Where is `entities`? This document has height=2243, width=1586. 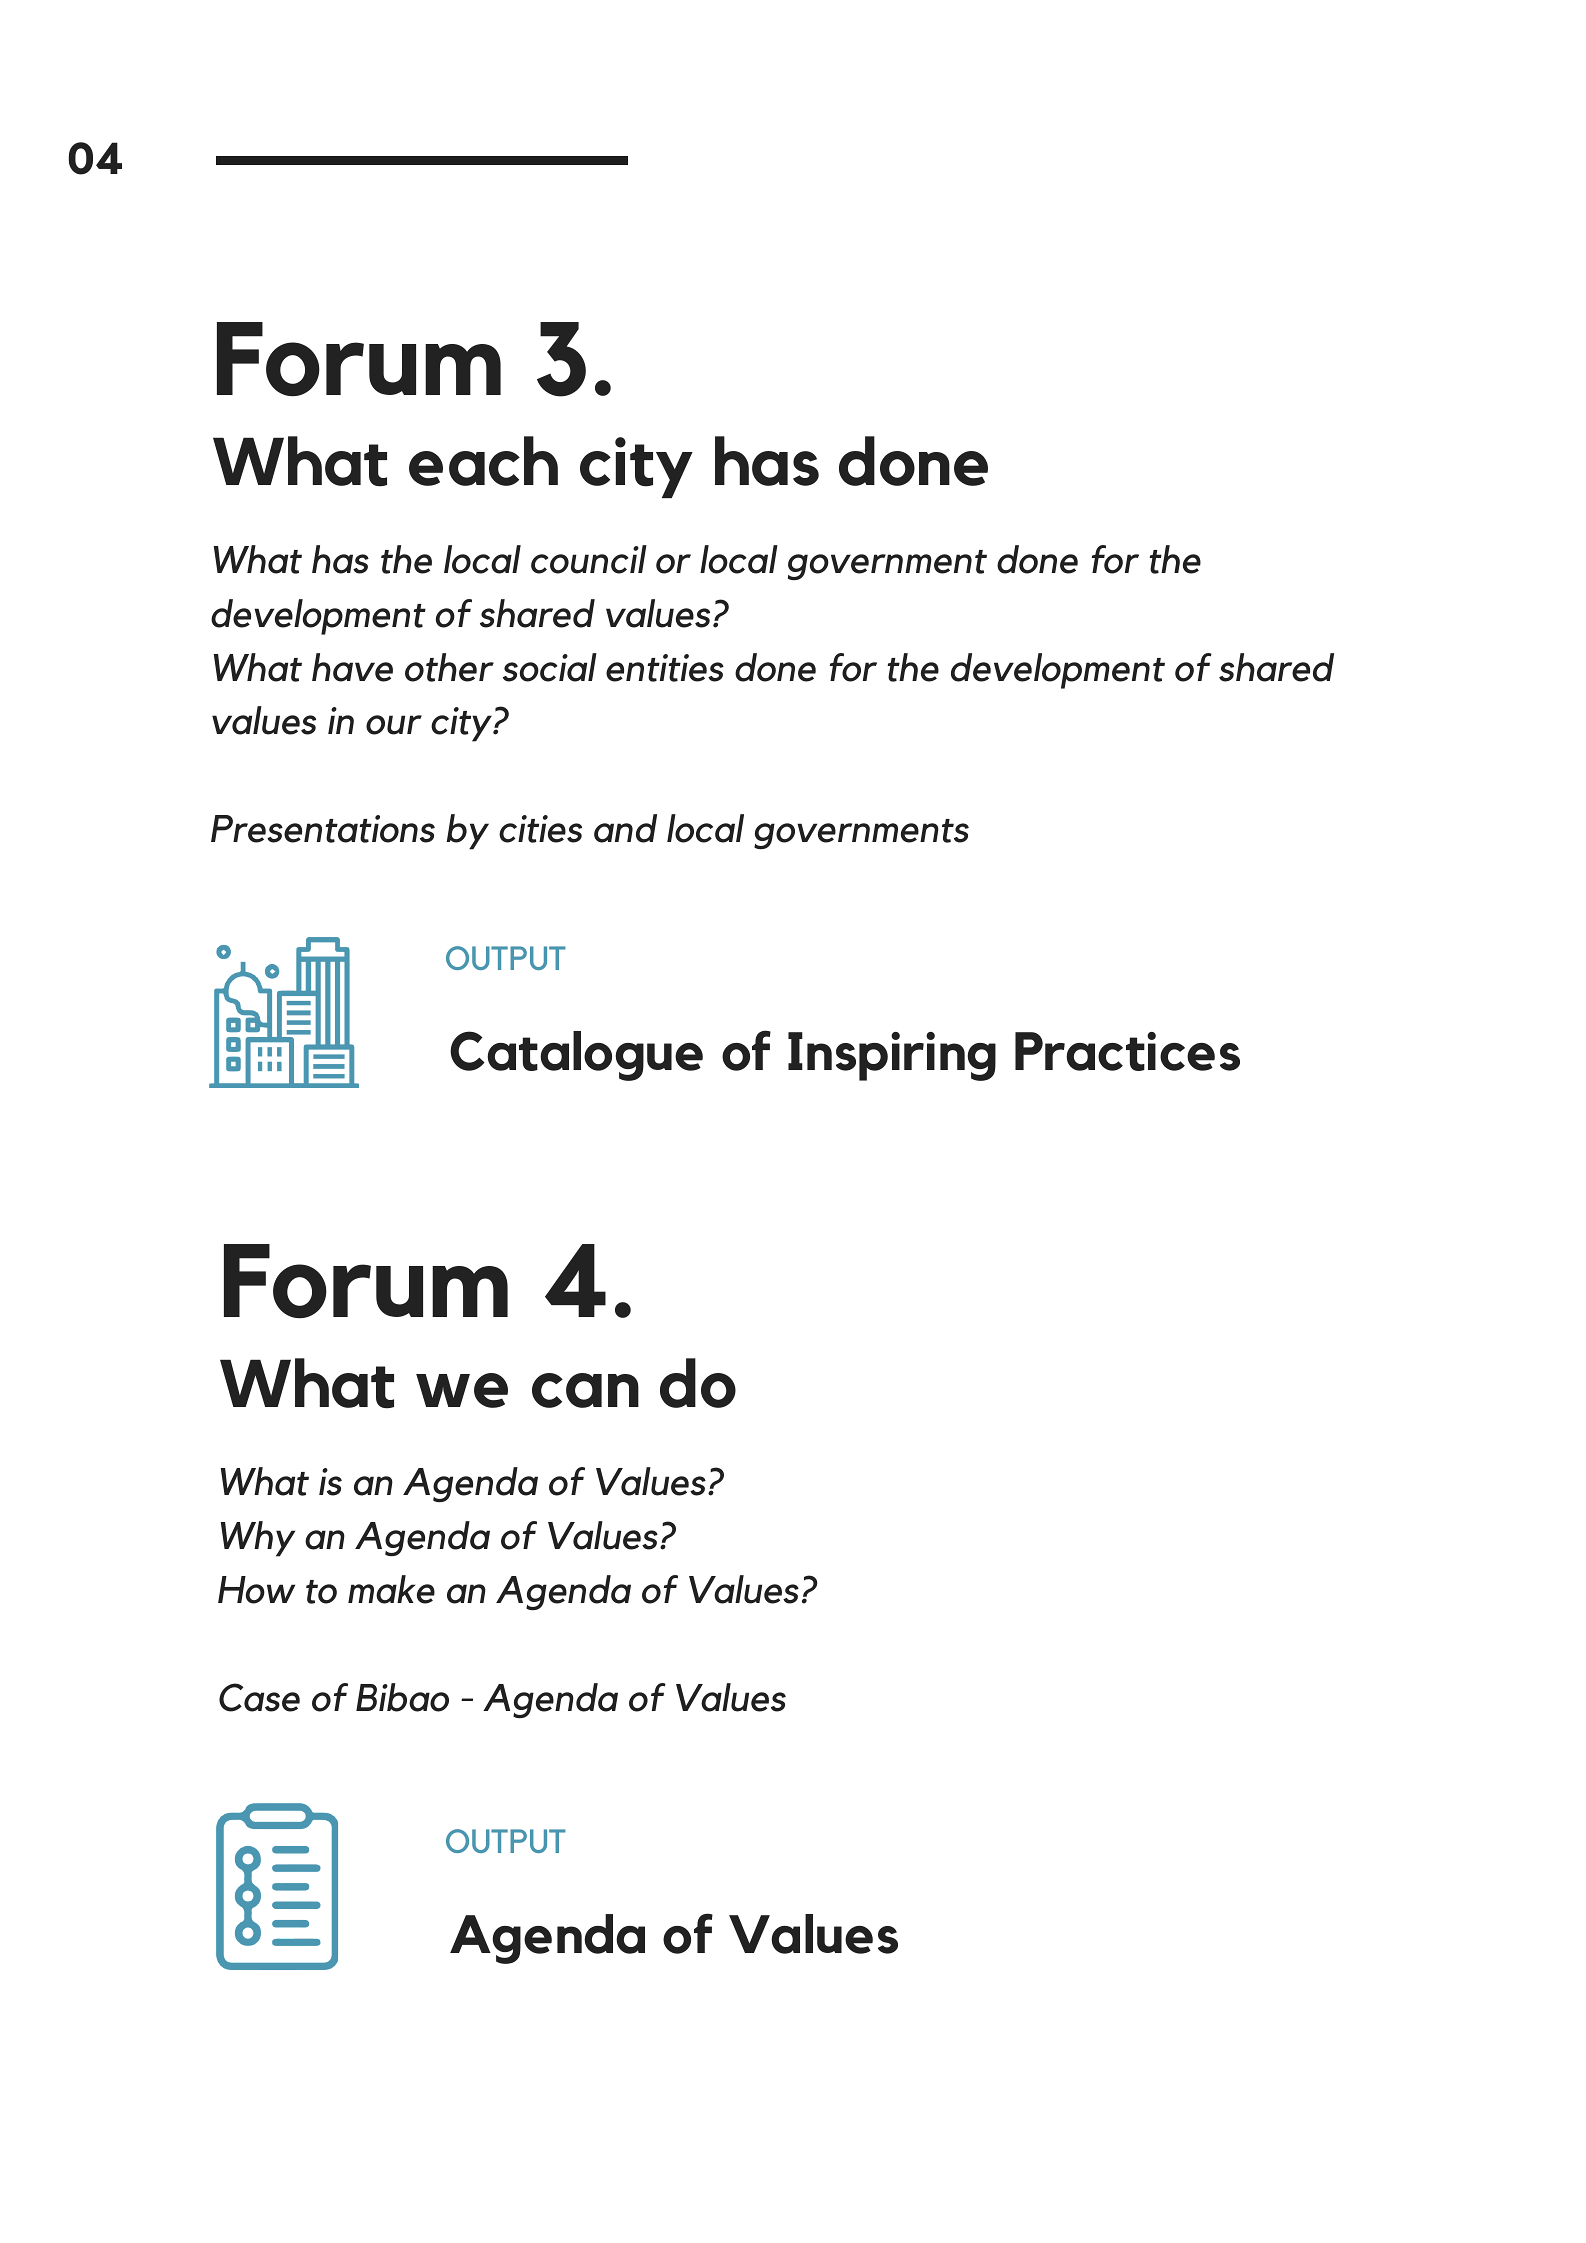 entities is located at coordinates (665, 668).
